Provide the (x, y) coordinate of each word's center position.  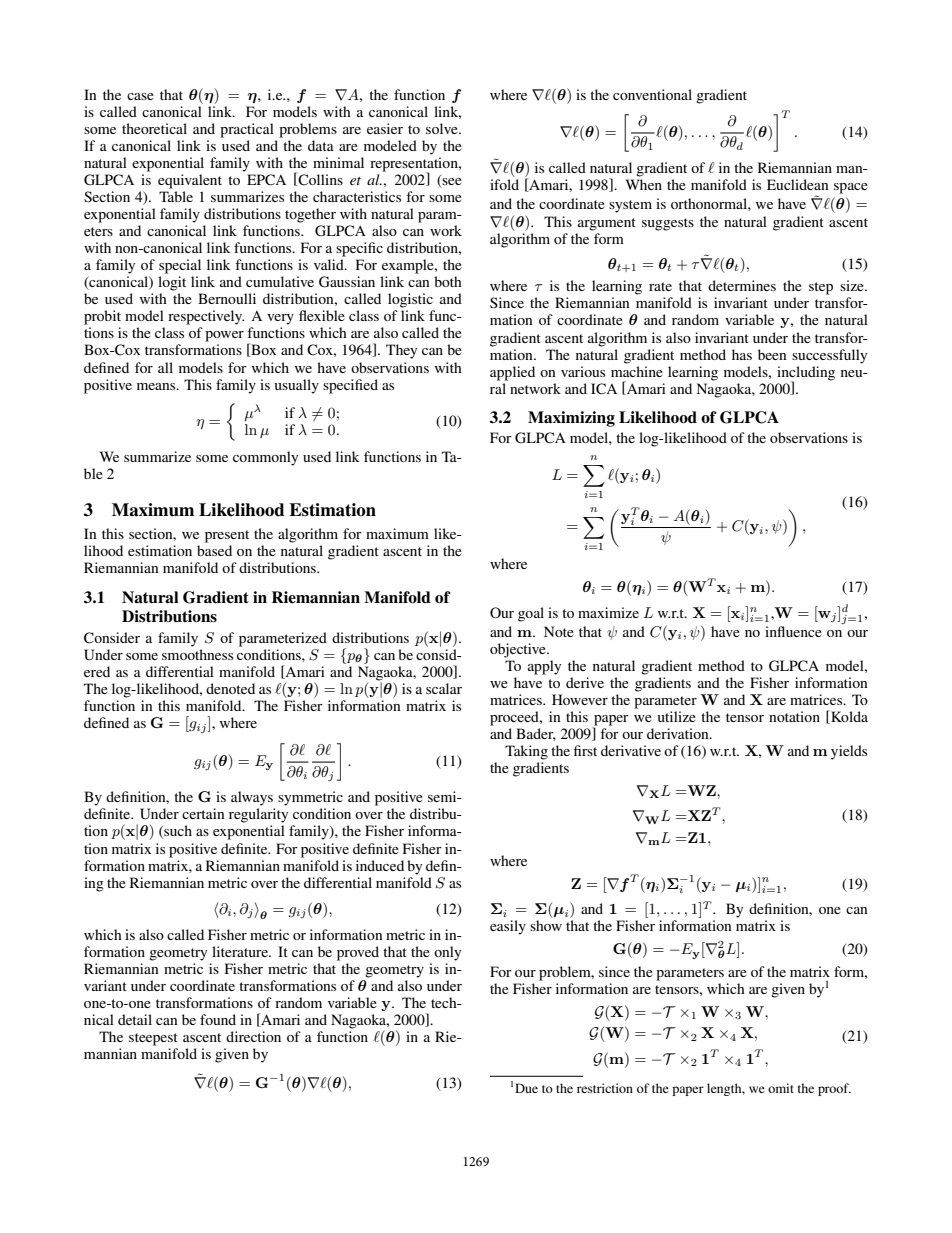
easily (508, 927)
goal (531, 614)
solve (443, 128)
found (218, 1019)
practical (247, 130)
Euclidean (798, 184)
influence (793, 631)
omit (781, 1088)
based (214, 550)
